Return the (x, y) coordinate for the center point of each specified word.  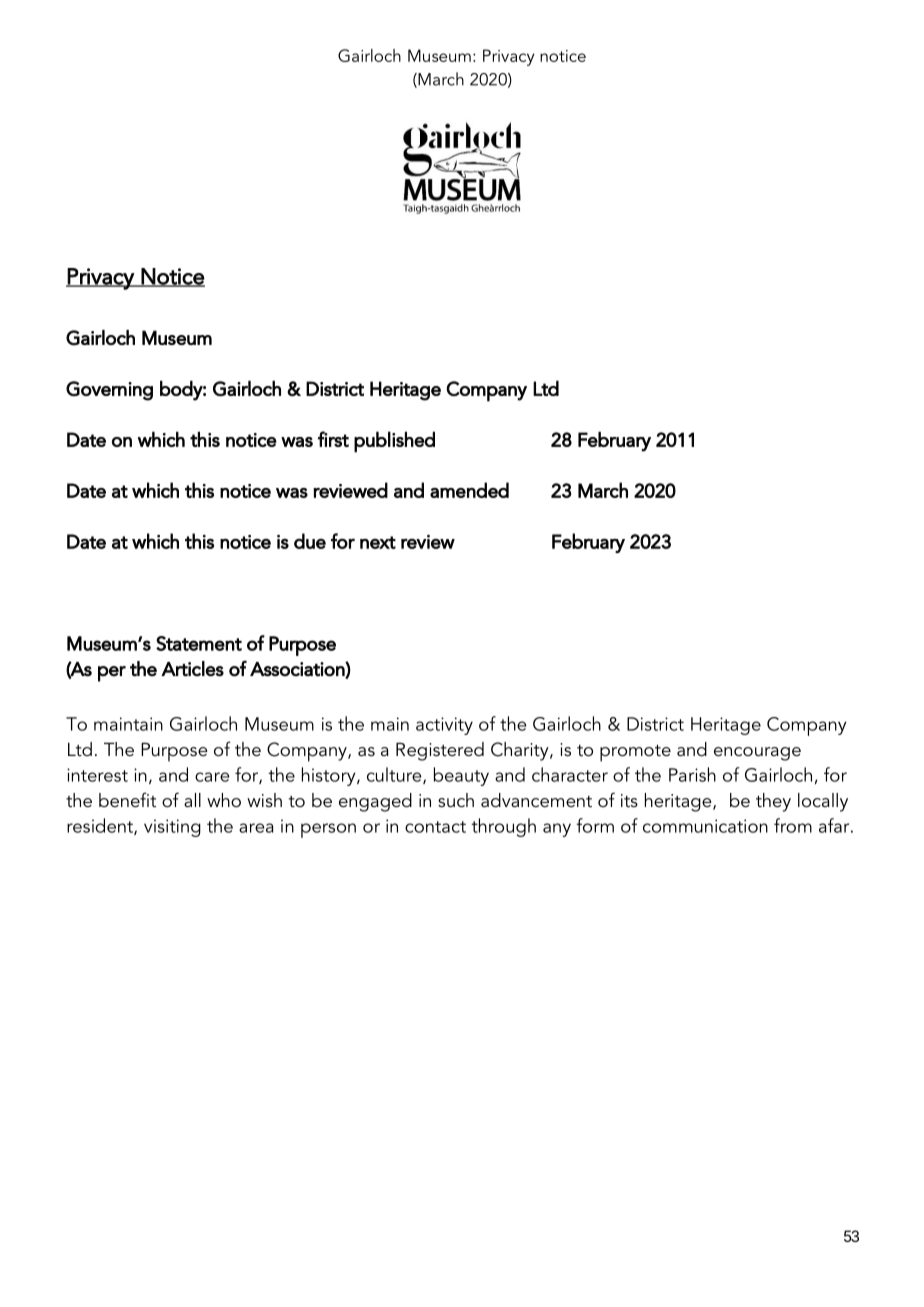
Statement (199, 643)
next (378, 542)
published (394, 442)
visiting (172, 828)
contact (435, 827)
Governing (109, 391)
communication (705, 826)
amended (469, 490)
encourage (757, 754)
